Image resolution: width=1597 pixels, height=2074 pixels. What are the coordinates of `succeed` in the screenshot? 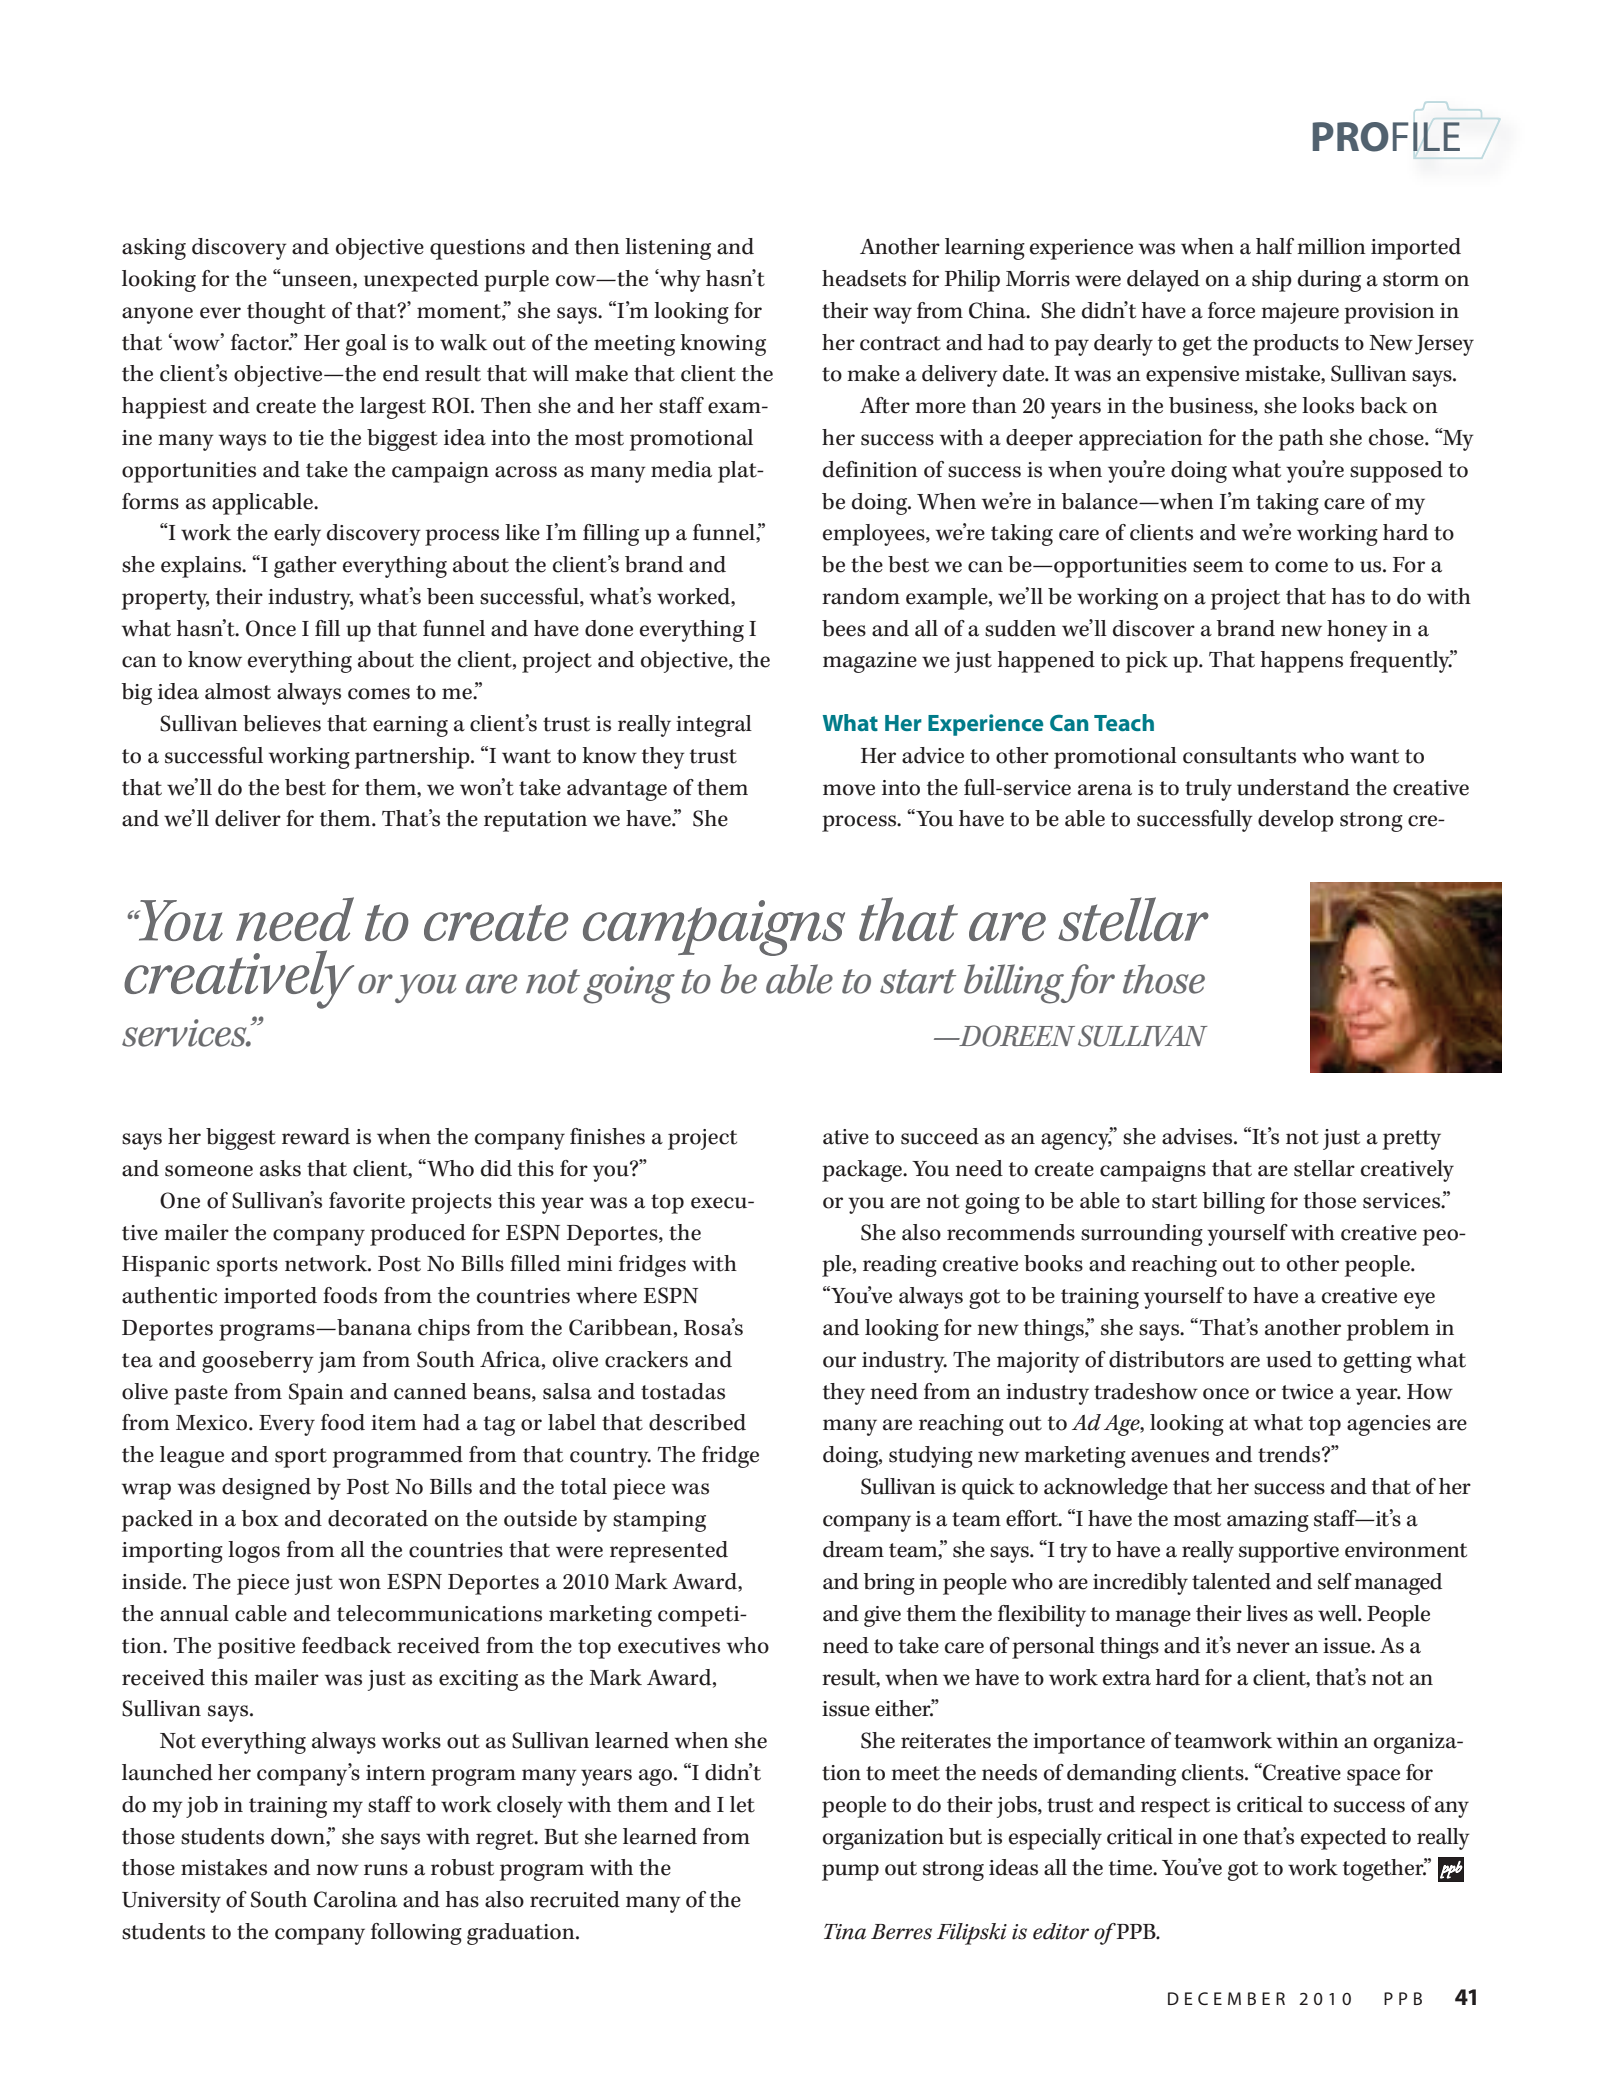 It's located at (940, 1136).
